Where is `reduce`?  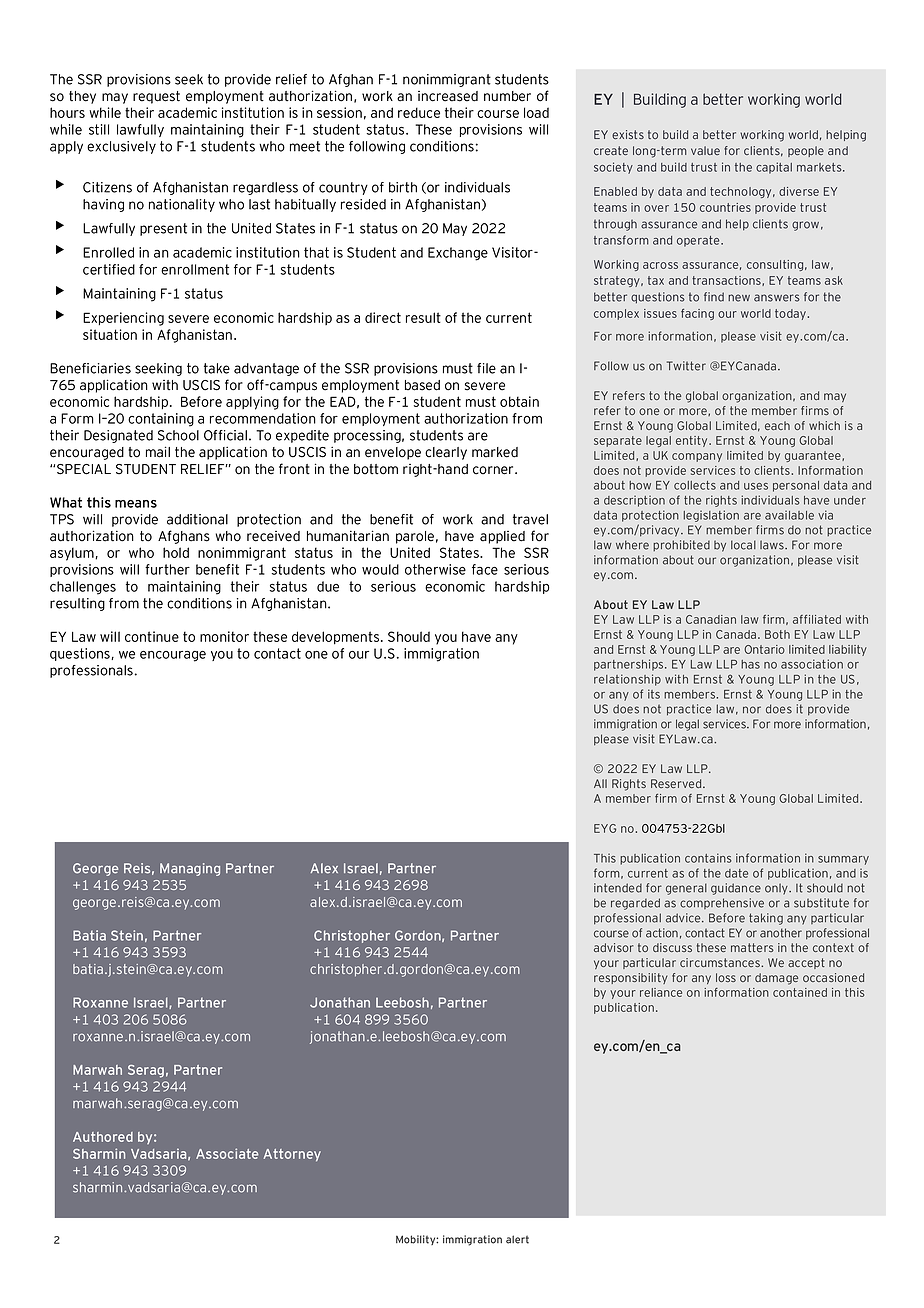
reduce is located at coordinates (419, 112).
